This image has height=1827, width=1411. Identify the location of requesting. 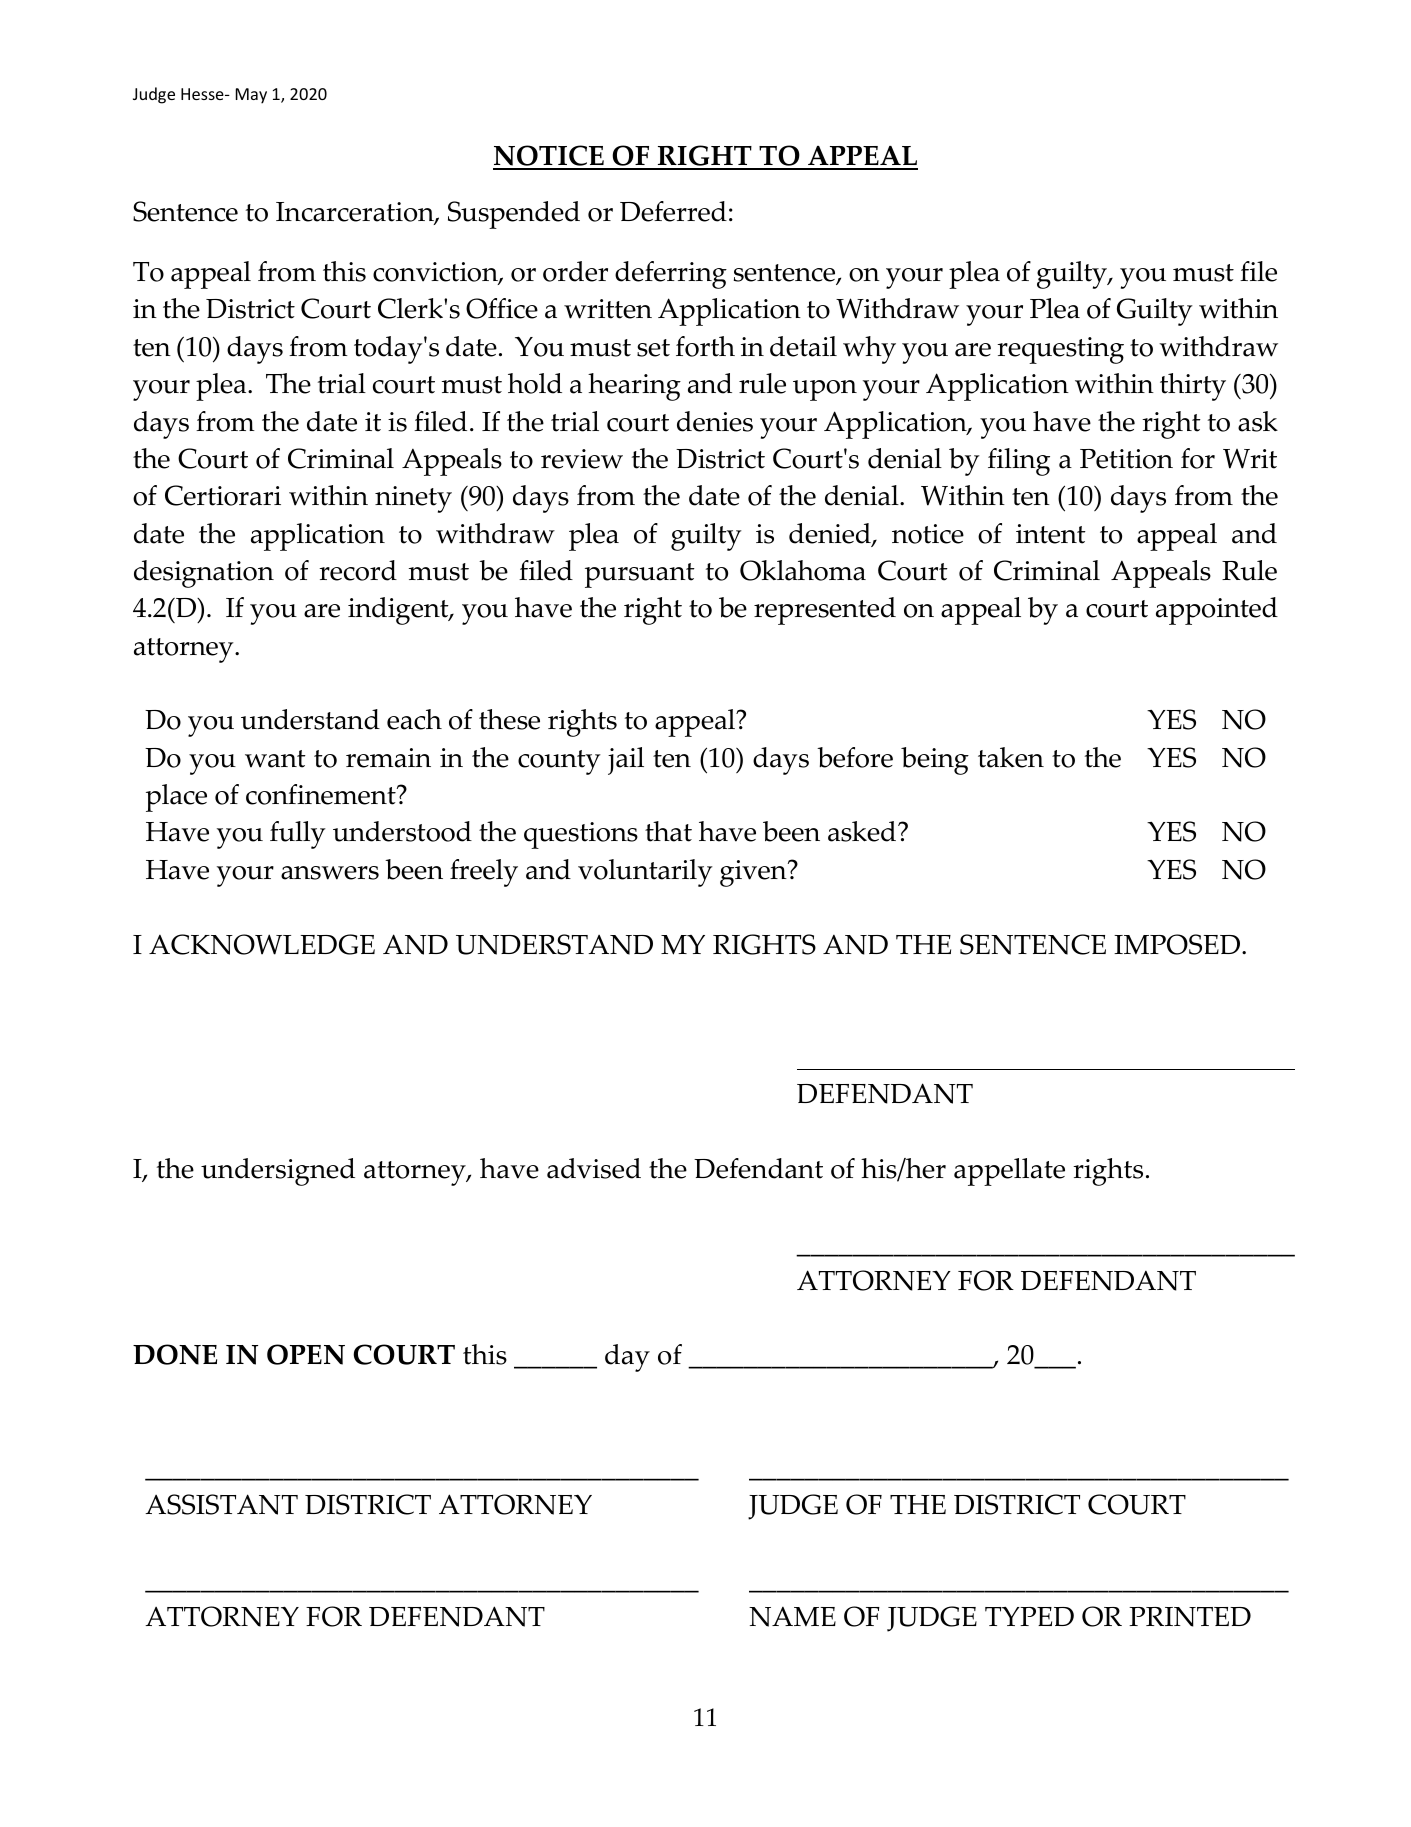
(1060, 350).
